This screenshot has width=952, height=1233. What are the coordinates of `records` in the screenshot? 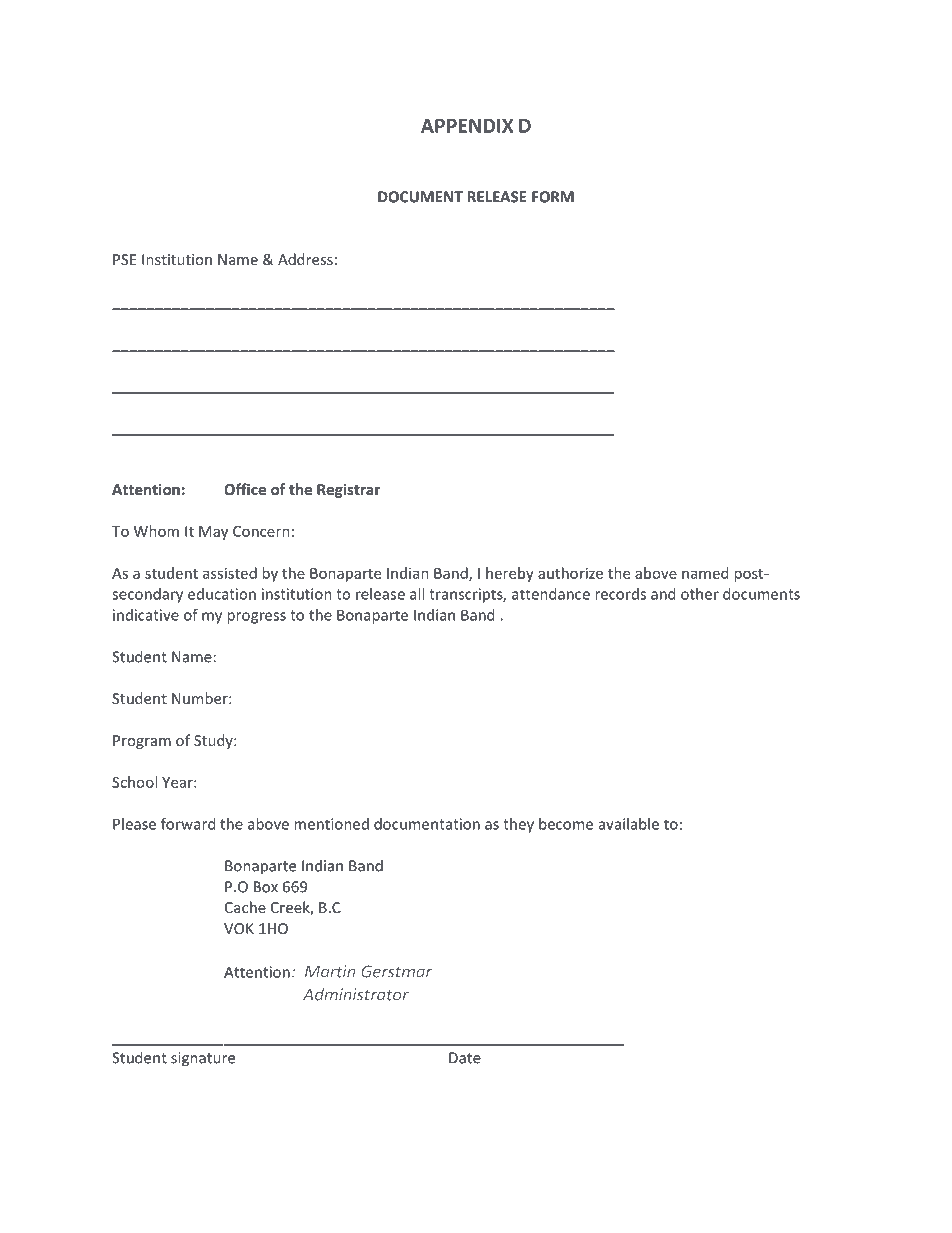 It's located at (620, 594).
